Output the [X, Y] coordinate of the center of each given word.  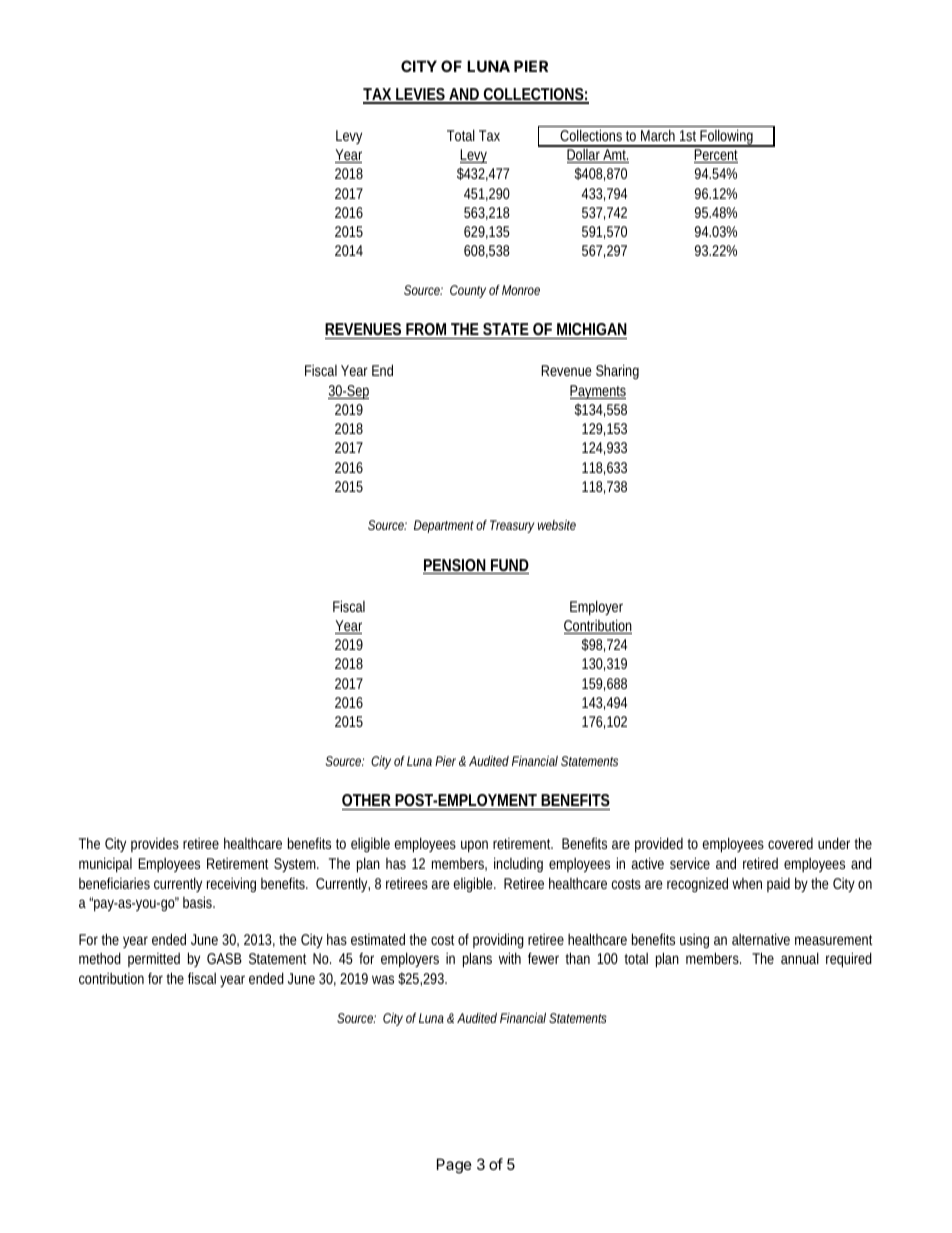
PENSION [456, 566]
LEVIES [421, 95]
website [557, 525]
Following [728, 138]
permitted [154, 960]
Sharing [617, 371]
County [468, 291]
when [747, 883]
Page [454, 1166]
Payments [598, 392]
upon [474, 846]
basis [199, 902]
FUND [509, 566]
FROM [428, 331]
